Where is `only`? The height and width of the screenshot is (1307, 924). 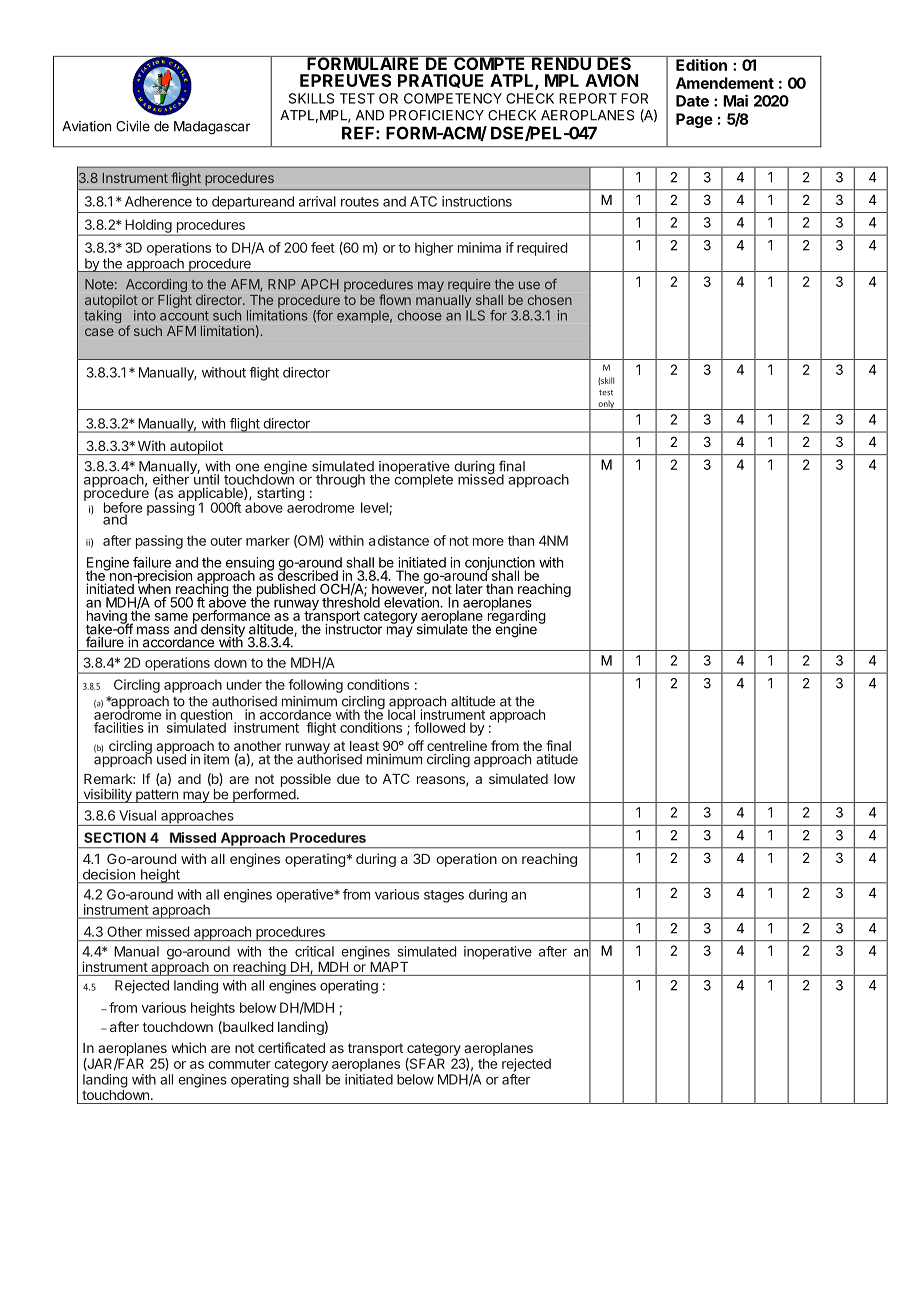 only is located at coordinates (606, 405).
